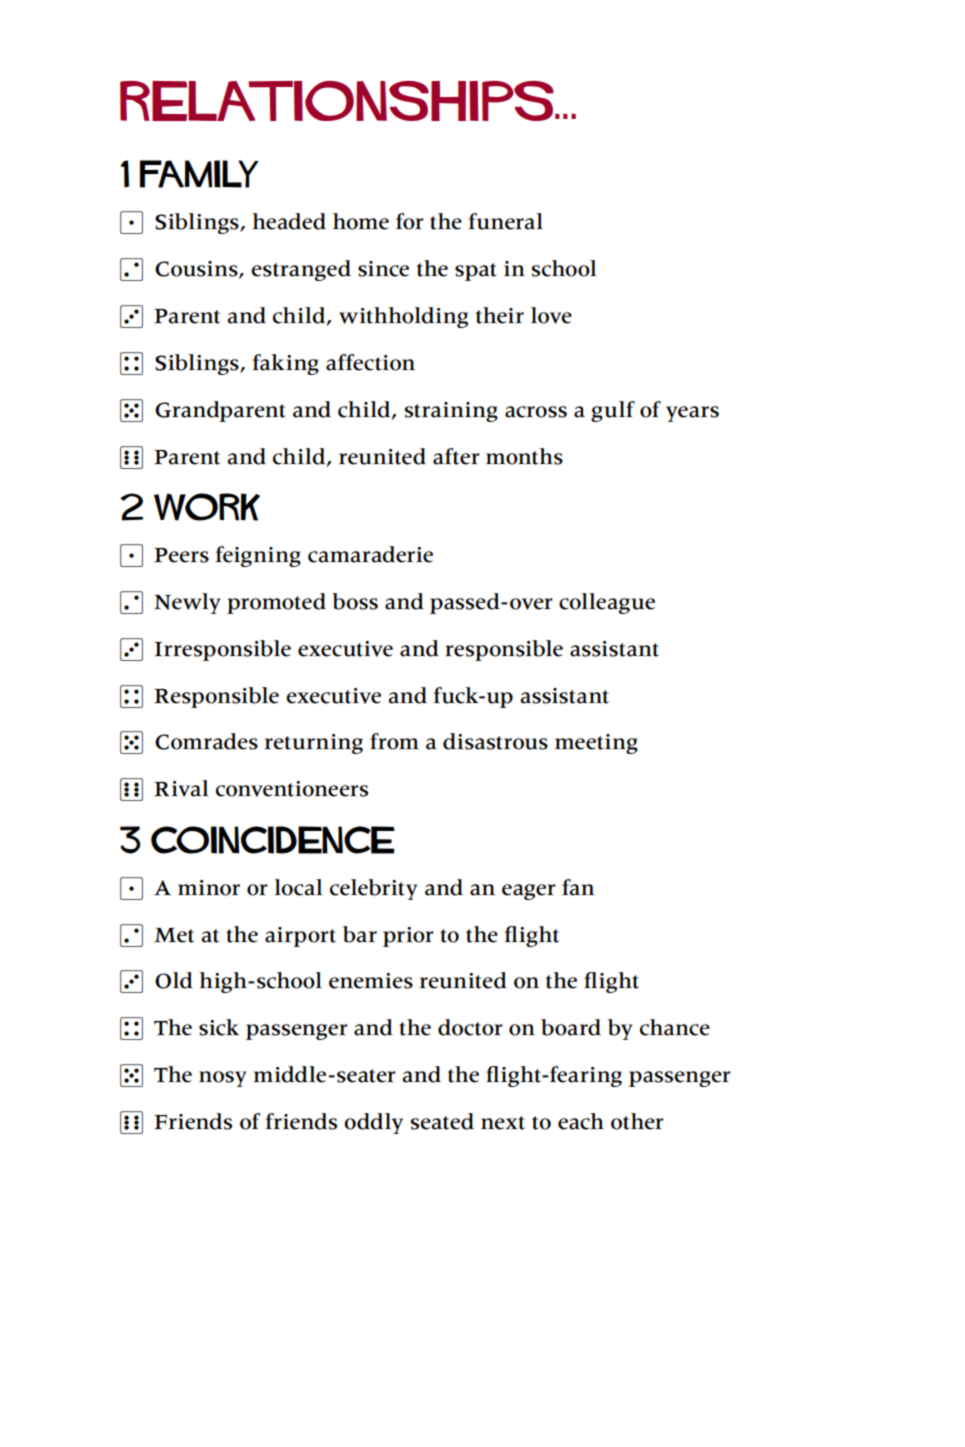 Image resolution: width=965 pixels, height=1447 pixels. Describe the element at coordinates (199, 174) in the screenshot. I see `Family` at that location.
